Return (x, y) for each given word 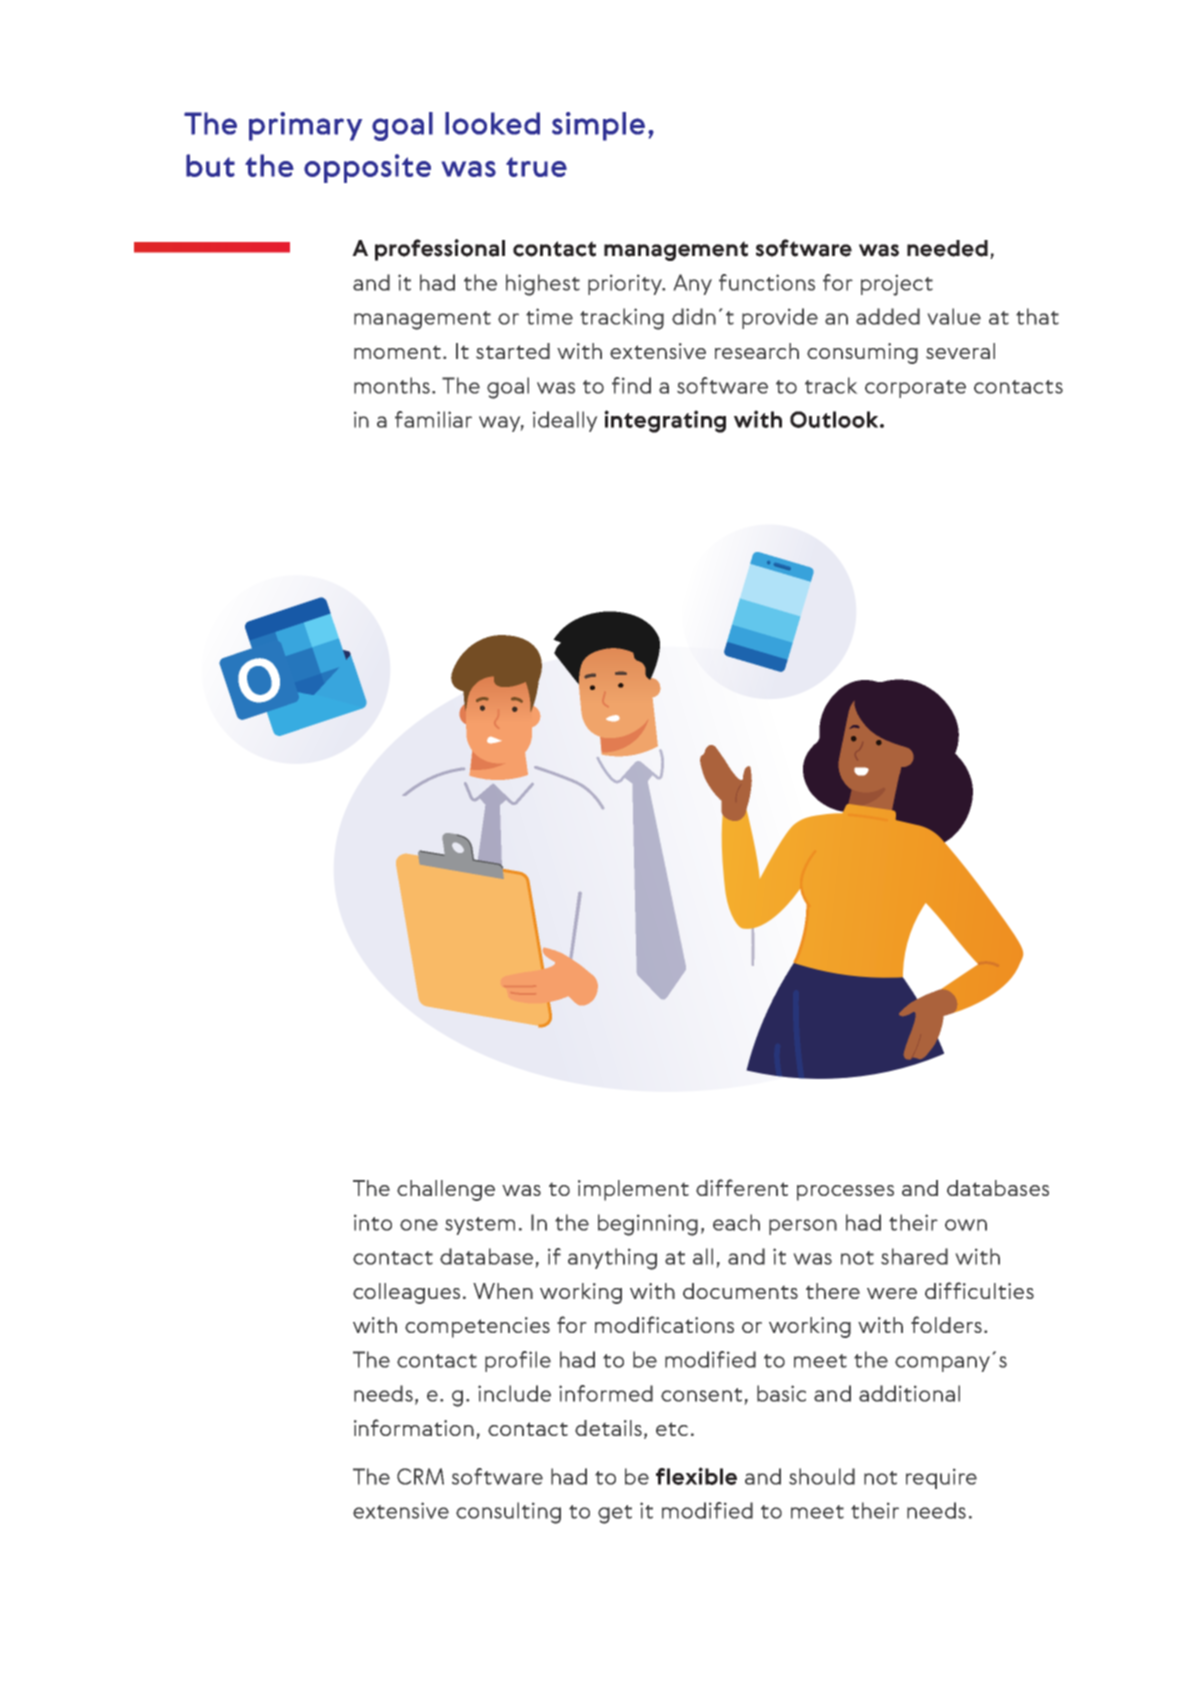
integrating (665, 421)
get (615, 1514)
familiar (433, 419)
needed (947, 248)
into (373, 1223)
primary (305, 126)
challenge (446, 1190)
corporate (915, 389)
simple (598, 126)
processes (845, 1193)
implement (633, 1190)
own (966, 1225)
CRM (420, 1476)
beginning (648, 1225)
